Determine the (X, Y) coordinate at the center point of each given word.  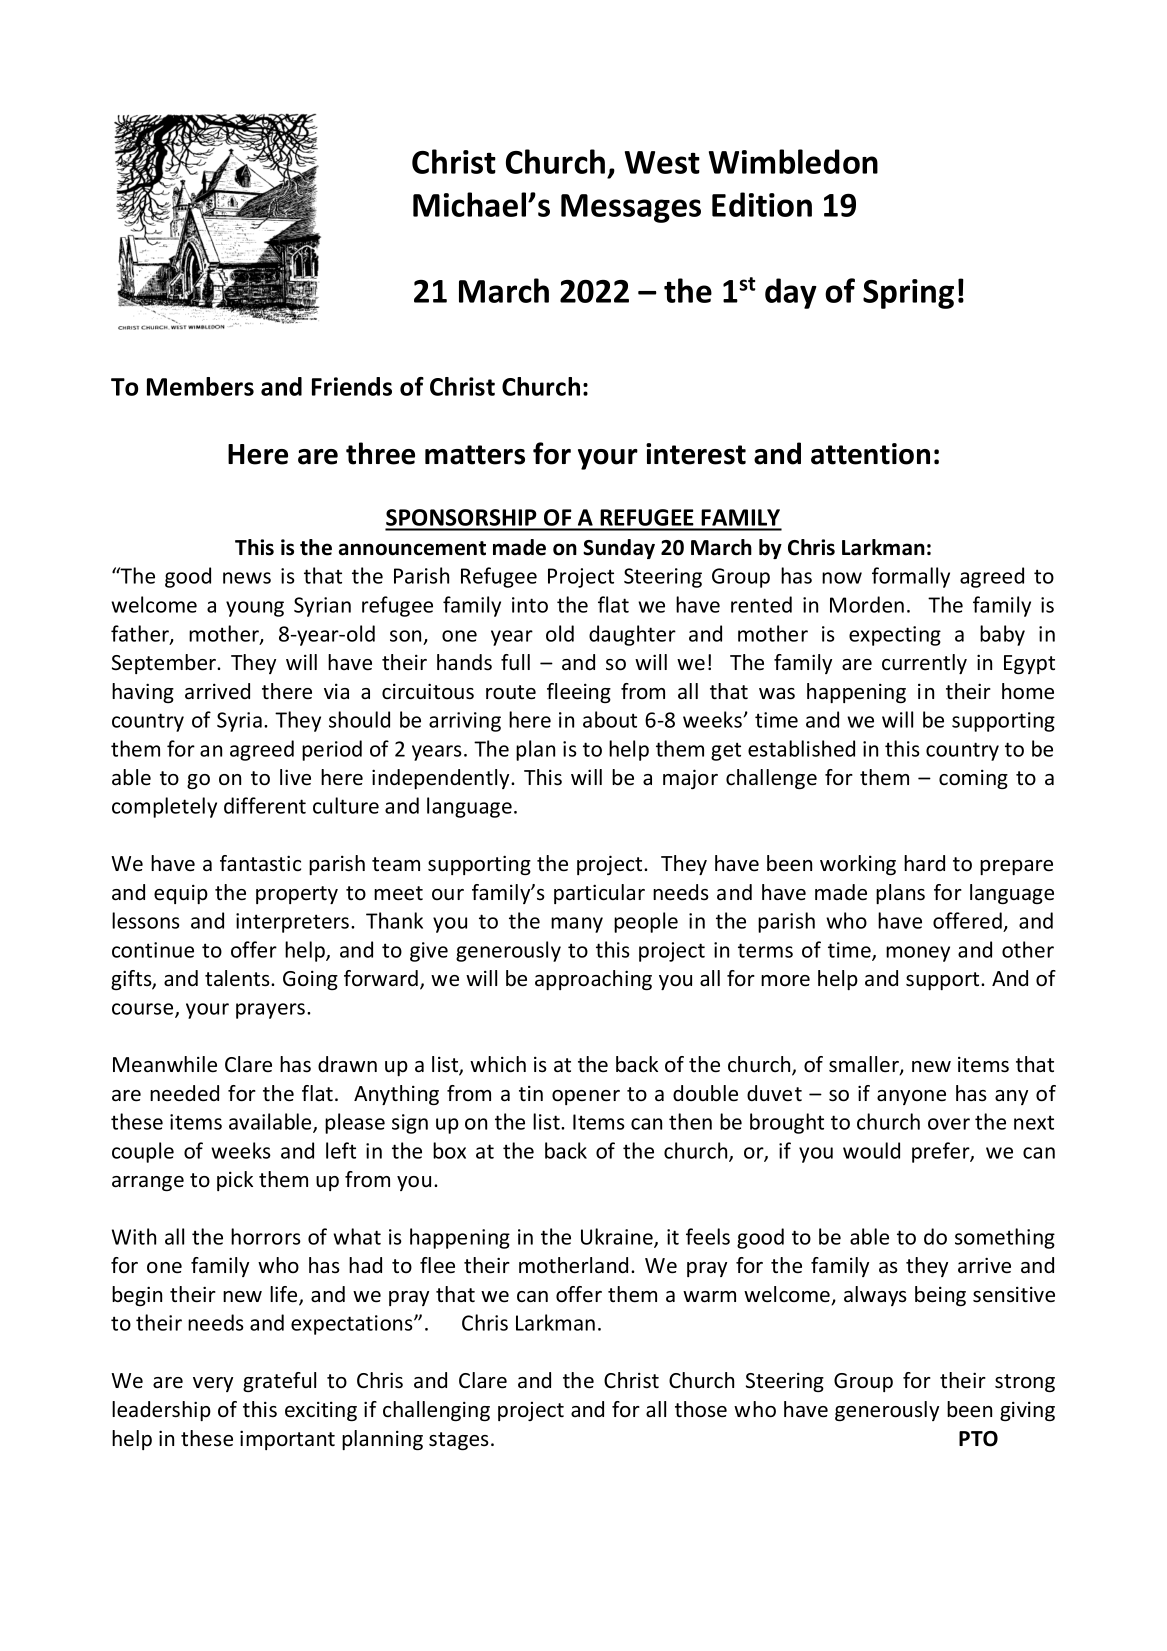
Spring (908, 294)
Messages (631, 208)
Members (200, 386)
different (265, 805)
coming (973, 779)
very (213, 1384)
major (690, 779)
